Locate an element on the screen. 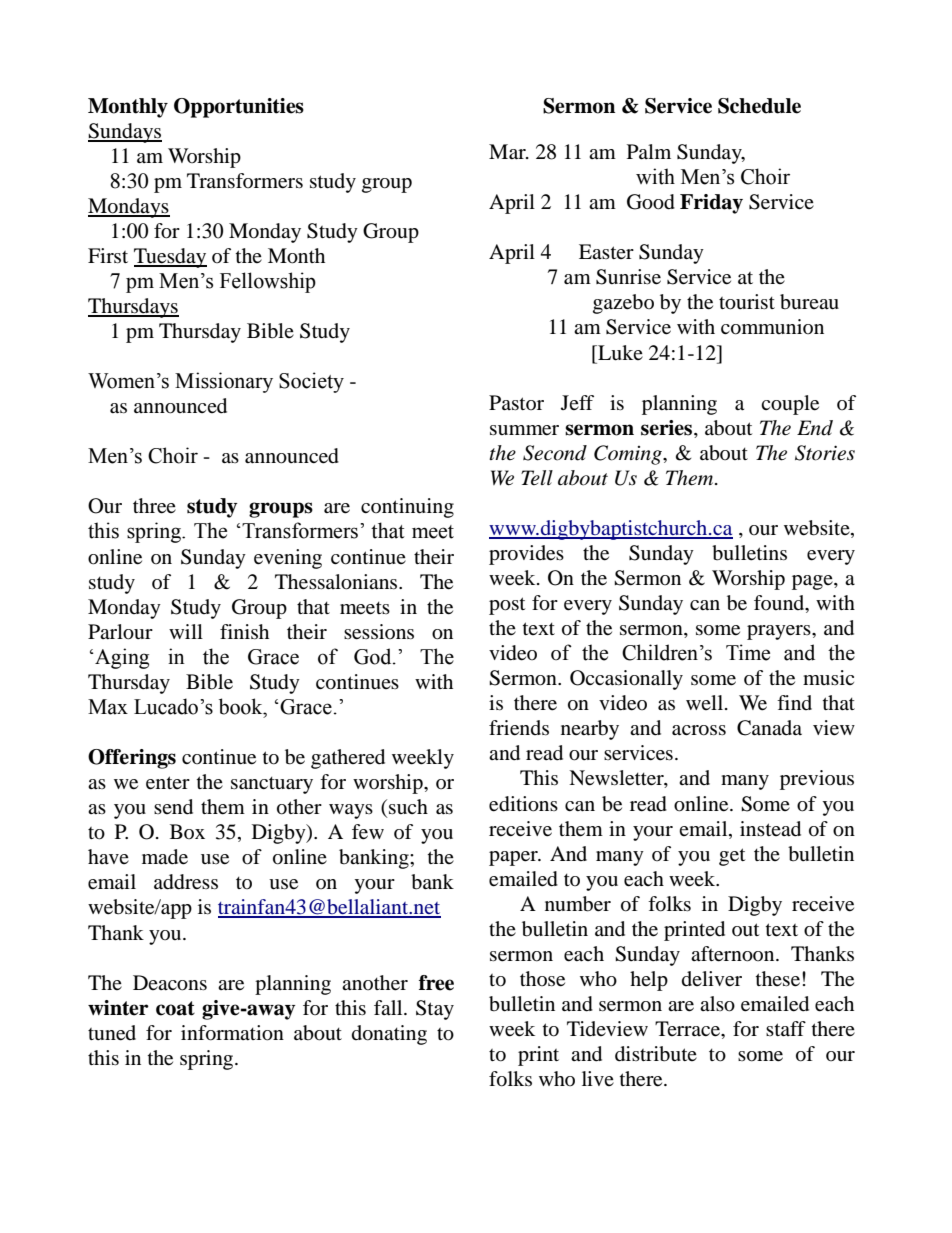 Image resolution: width=952 pixels, height=1233 pixels. found is located at coordinates (780, 604).
